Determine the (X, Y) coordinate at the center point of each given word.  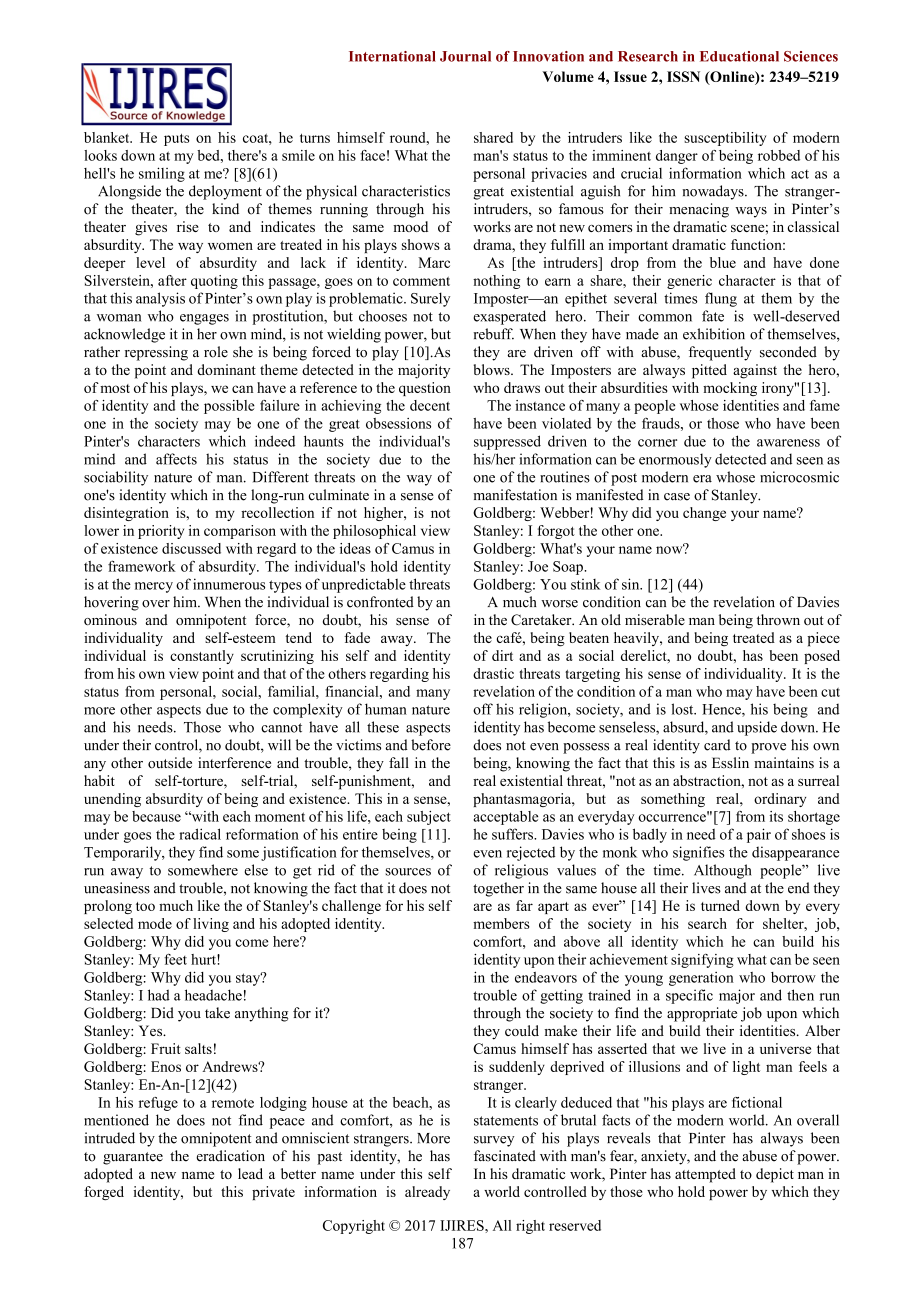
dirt (502, 655)
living (211, 925)
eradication (230, 1156)
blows (493, 369)
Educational (739, 56)
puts (176, 139)
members (501, 923)
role (216, 352)
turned (720, 905)
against (755, 371)
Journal (465, 56)
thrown (778, 619)
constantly (202, 657)
